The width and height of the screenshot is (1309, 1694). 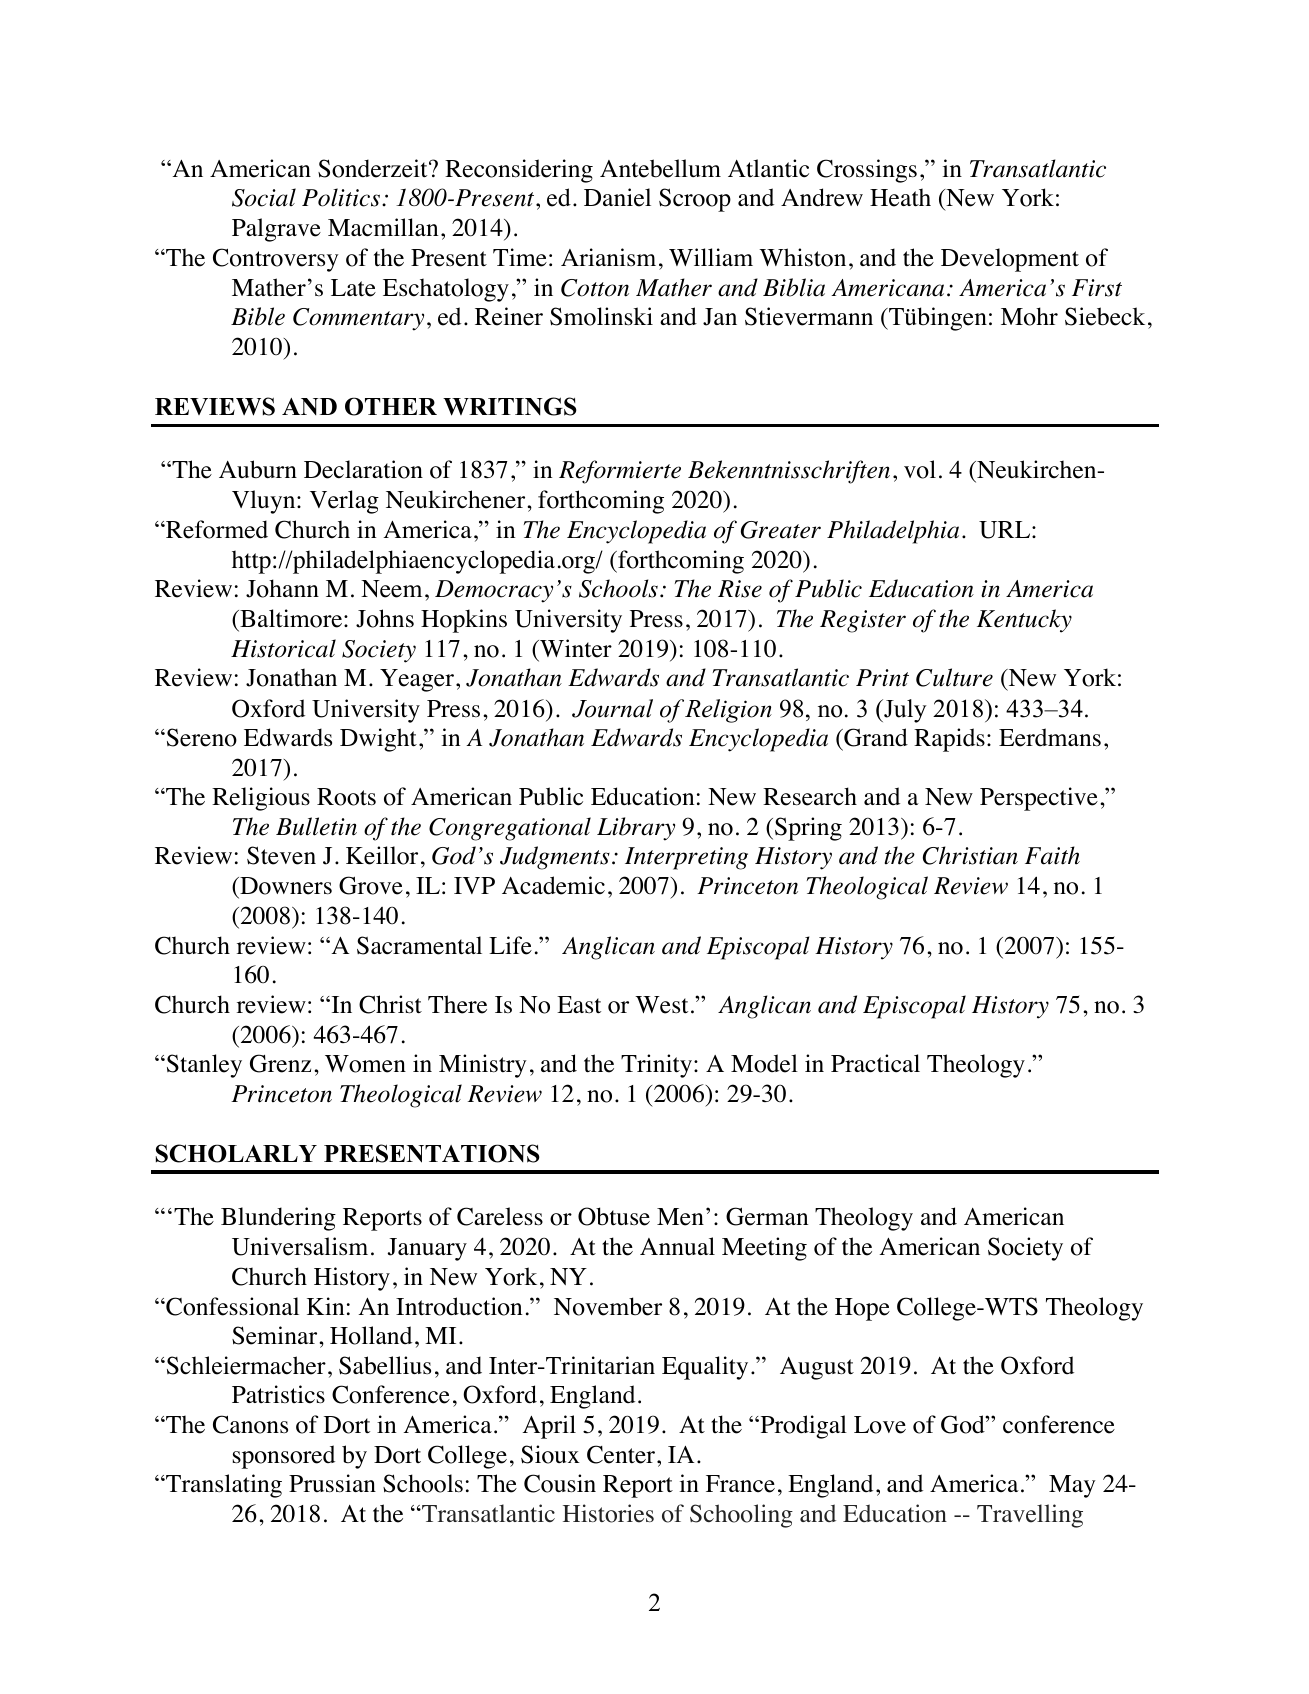 What do you see at coordinates (1052, 855) in the screenshot?
I see `Faith` at bounding box center [1052, 855].
